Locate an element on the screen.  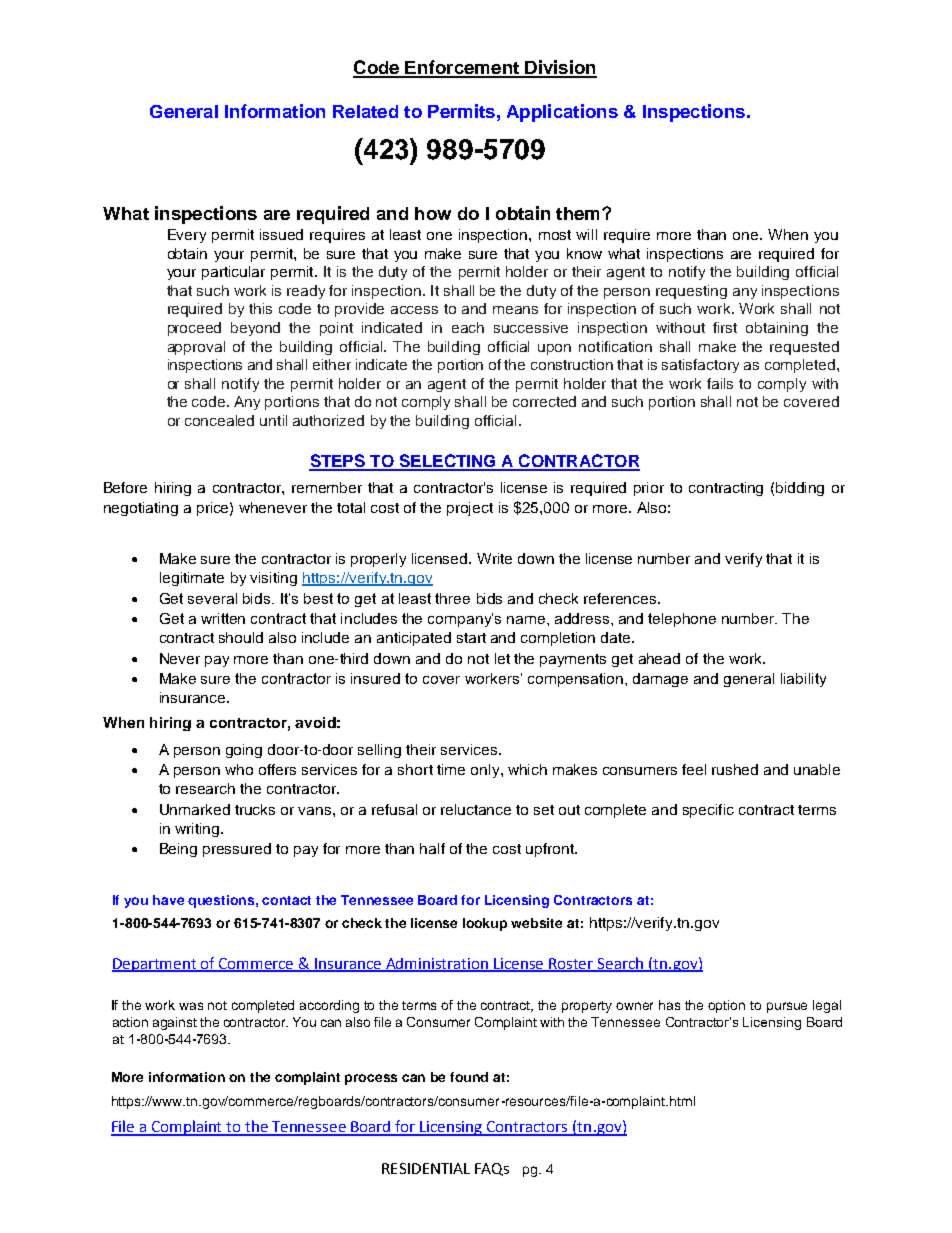
specific is located at coordinates (708, 811).
